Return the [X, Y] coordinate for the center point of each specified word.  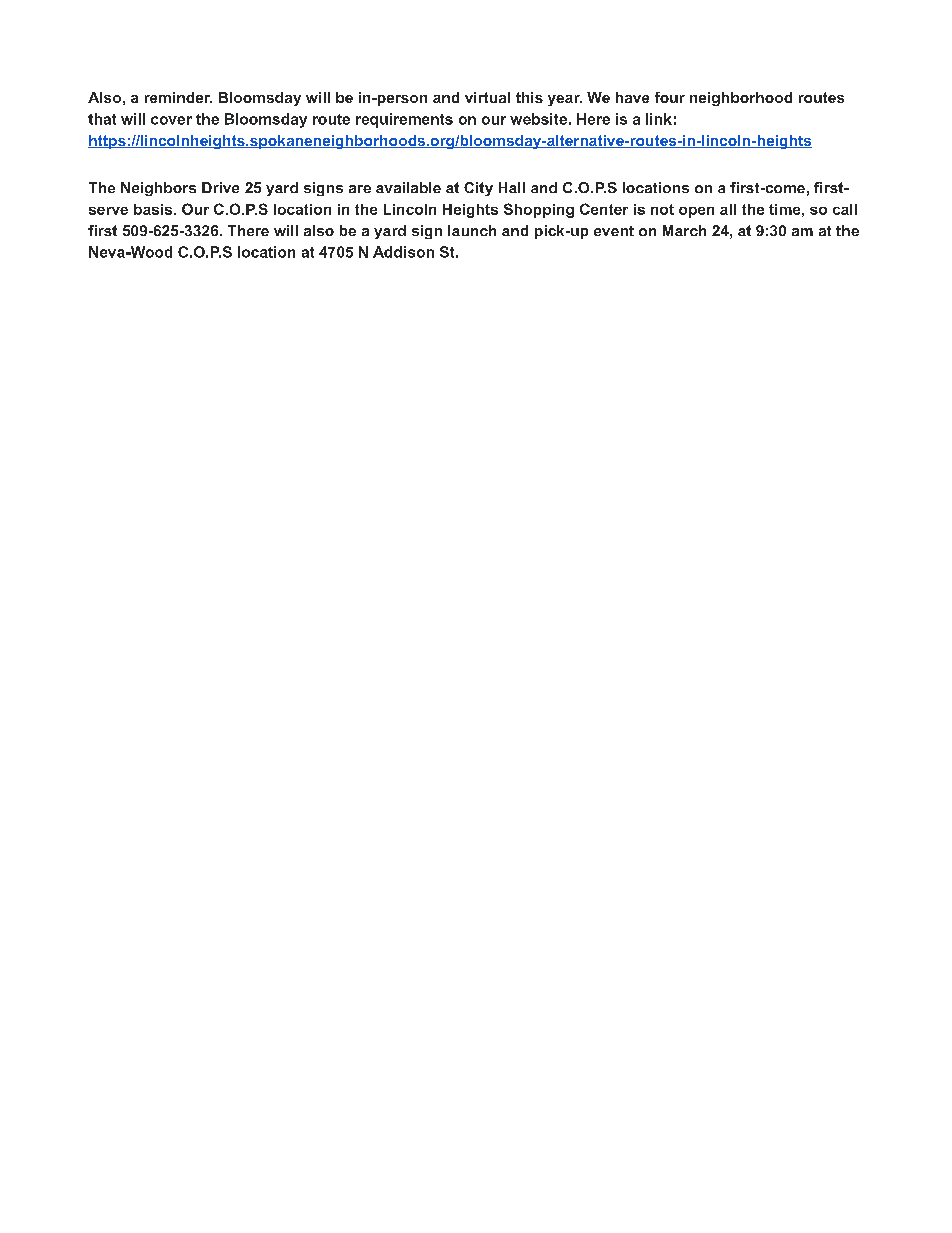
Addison [403, 252]
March [684, 230]
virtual [487, 97]
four [670, 97]
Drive [220, 187]
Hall [512, 187]
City [478, 189]
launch [472, 230]
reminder [178, 97]
